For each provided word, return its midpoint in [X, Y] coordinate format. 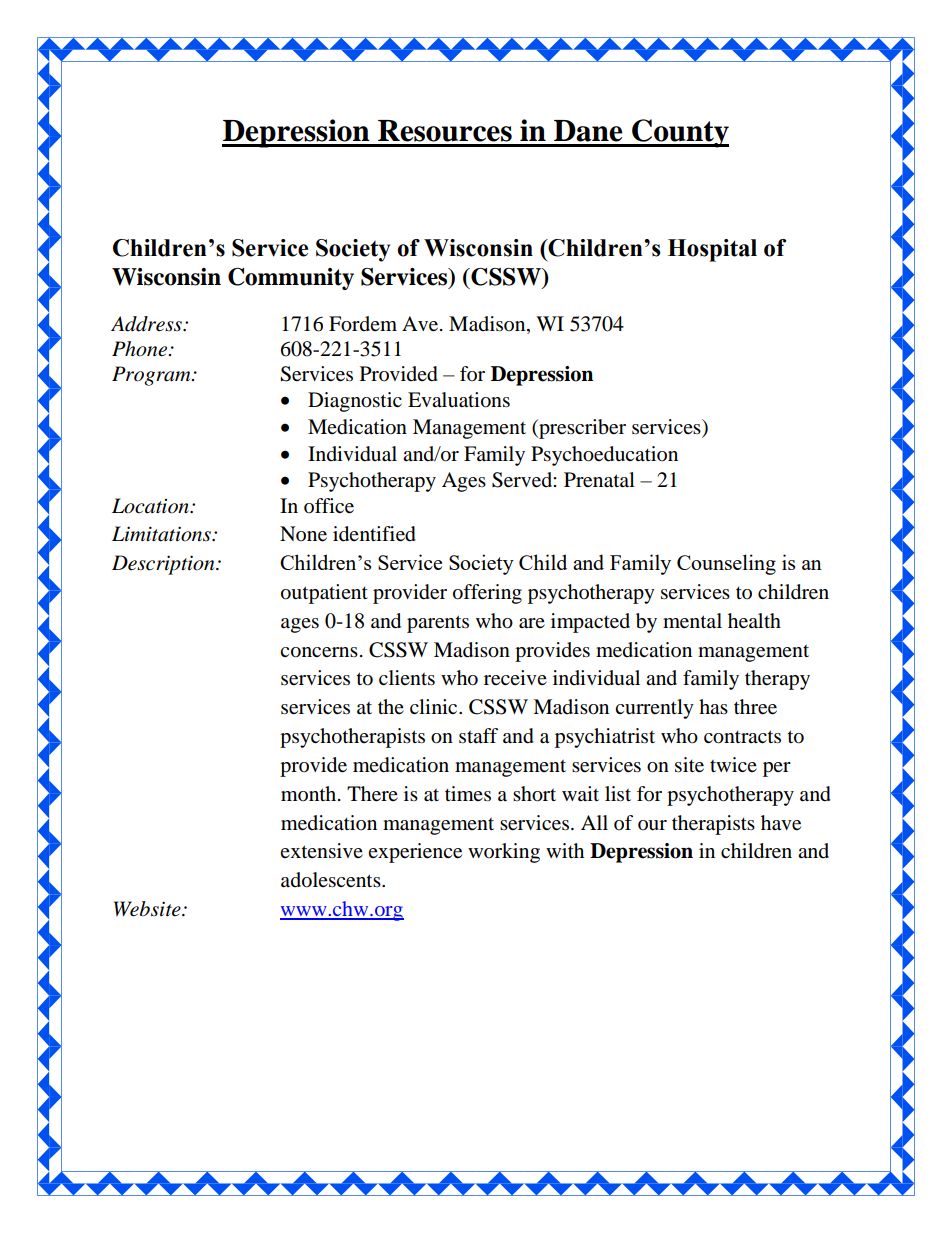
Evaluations [459, 400]
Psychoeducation [604, 456]
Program [152, 376]
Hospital [712, 250]
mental [692, 621]
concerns [319, 652]
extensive [321, 851]
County [679, 133]
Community [291, 279]
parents [438, 624]
